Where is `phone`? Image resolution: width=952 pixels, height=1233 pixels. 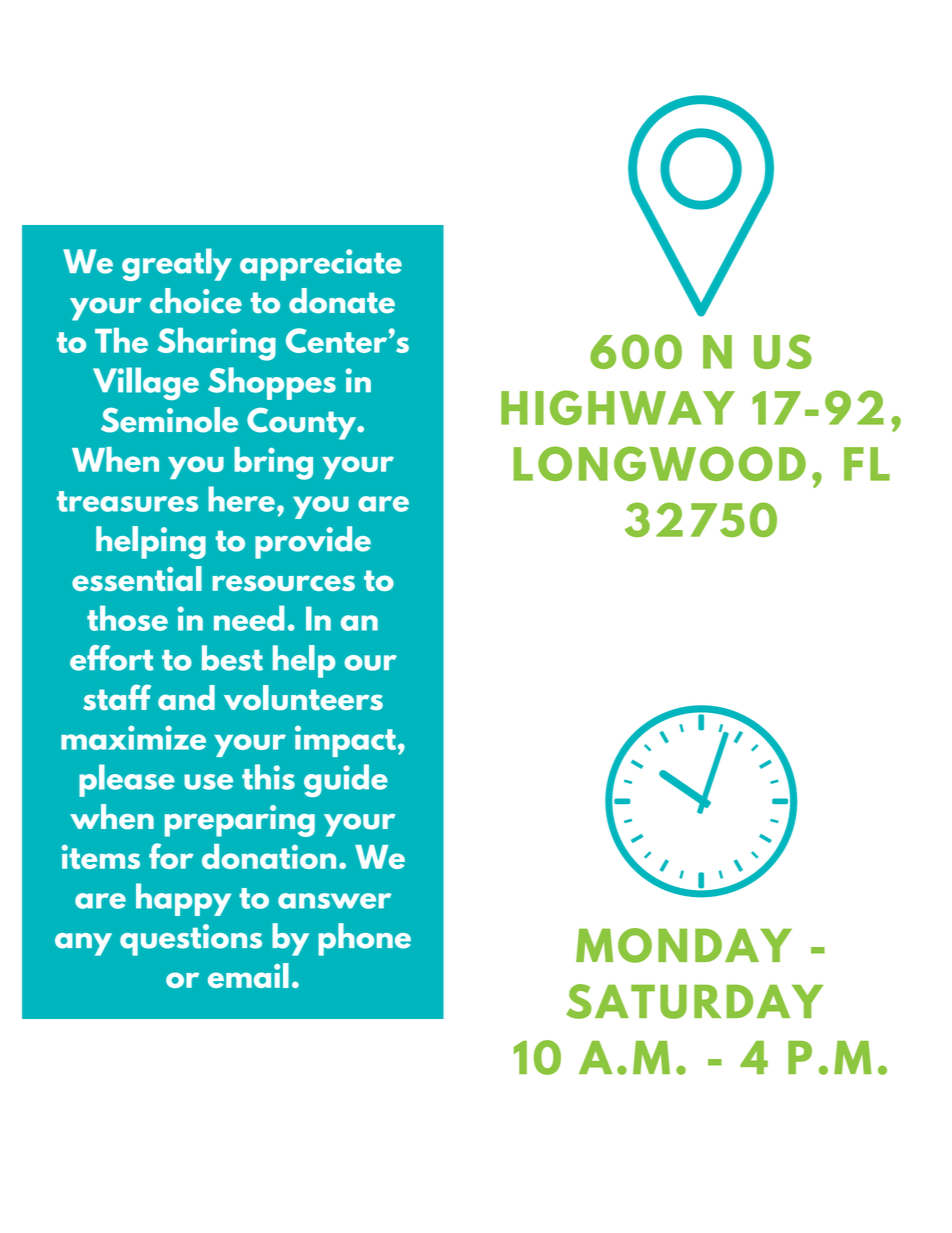
phone is located at coordinates (364, 939).
